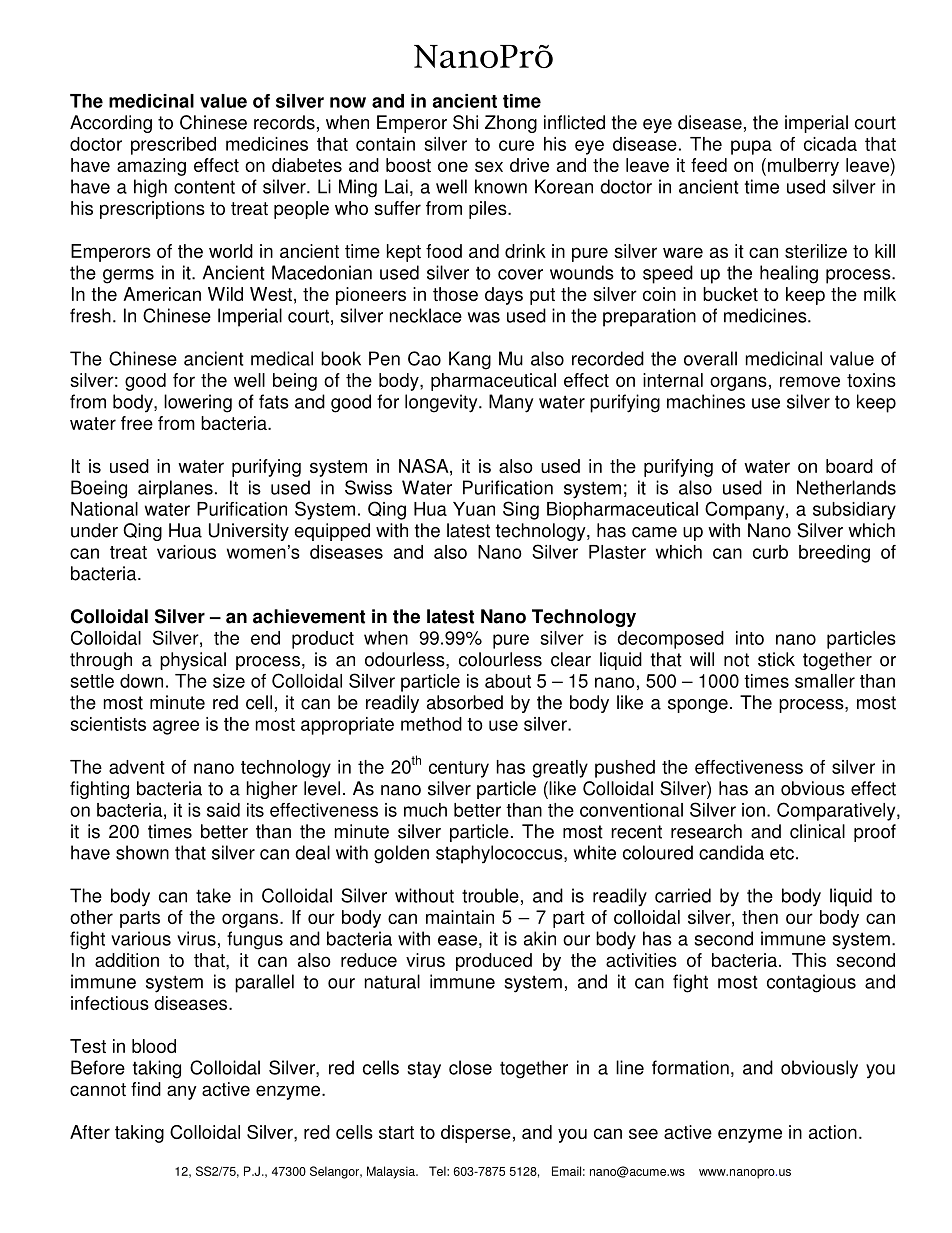  Describe the element at coordinates (833, 1132) in the screenshot. I see `action` at that location.
